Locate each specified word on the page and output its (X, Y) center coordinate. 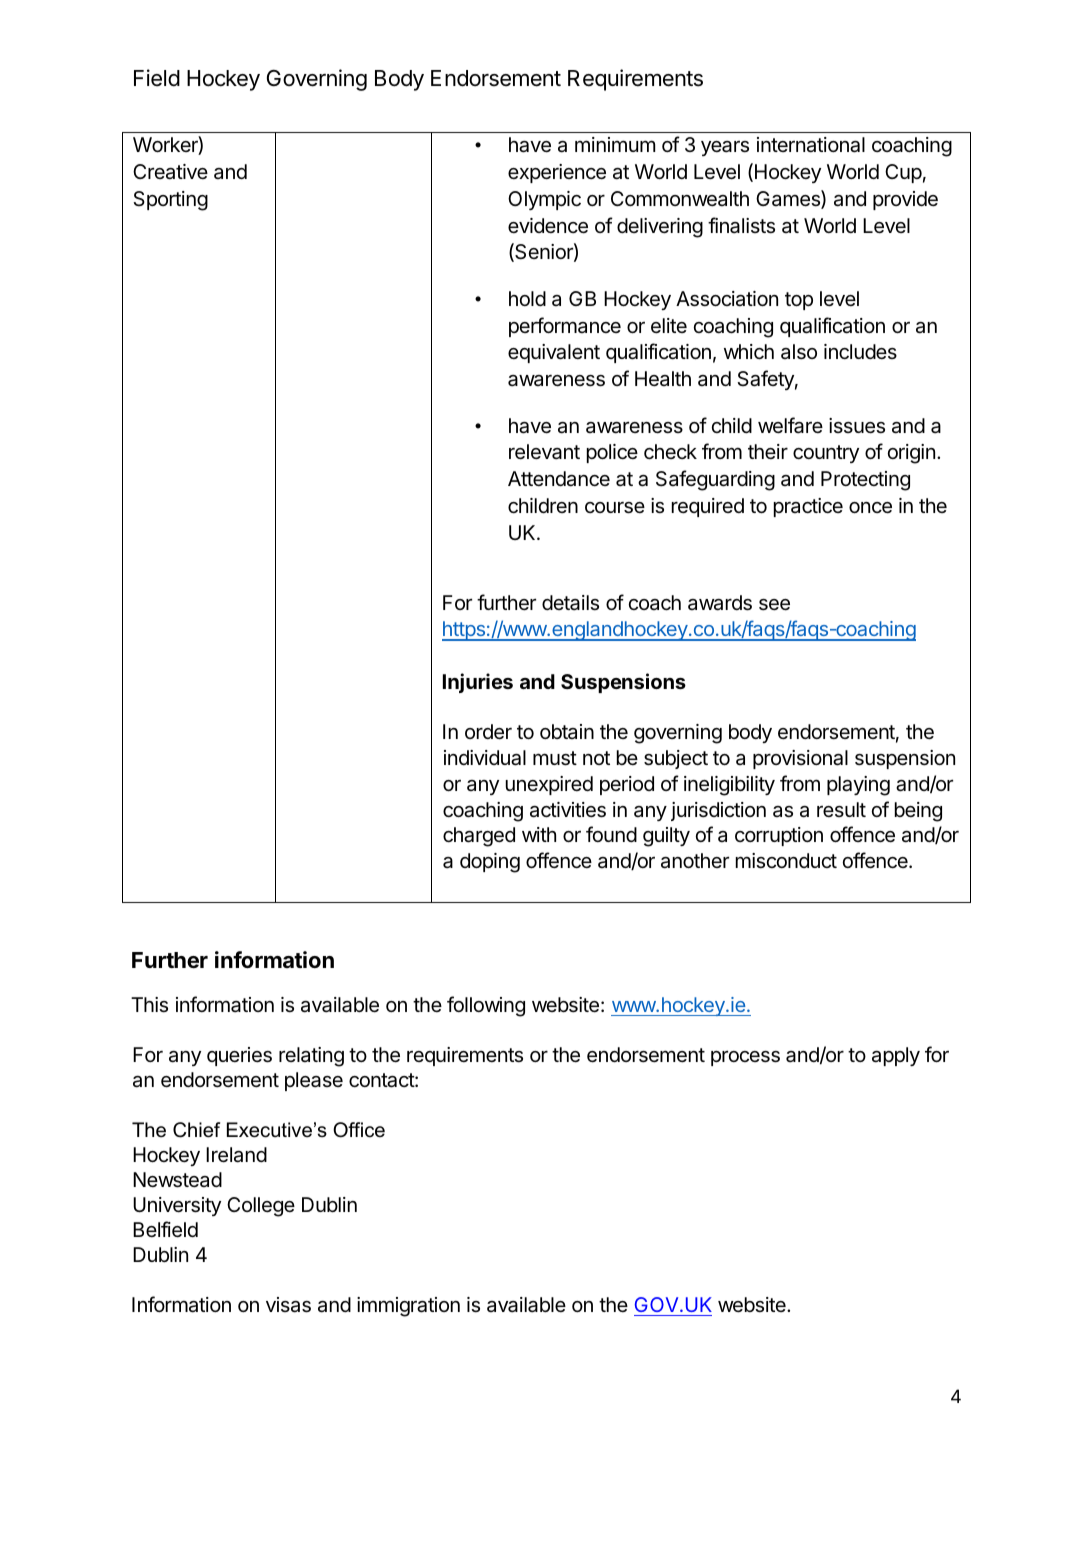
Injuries (478, 683)
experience (557, 173)
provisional (800, 759)
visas (288, 1305)
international (811, 145)
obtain (567, 731)
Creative (170, 172)
